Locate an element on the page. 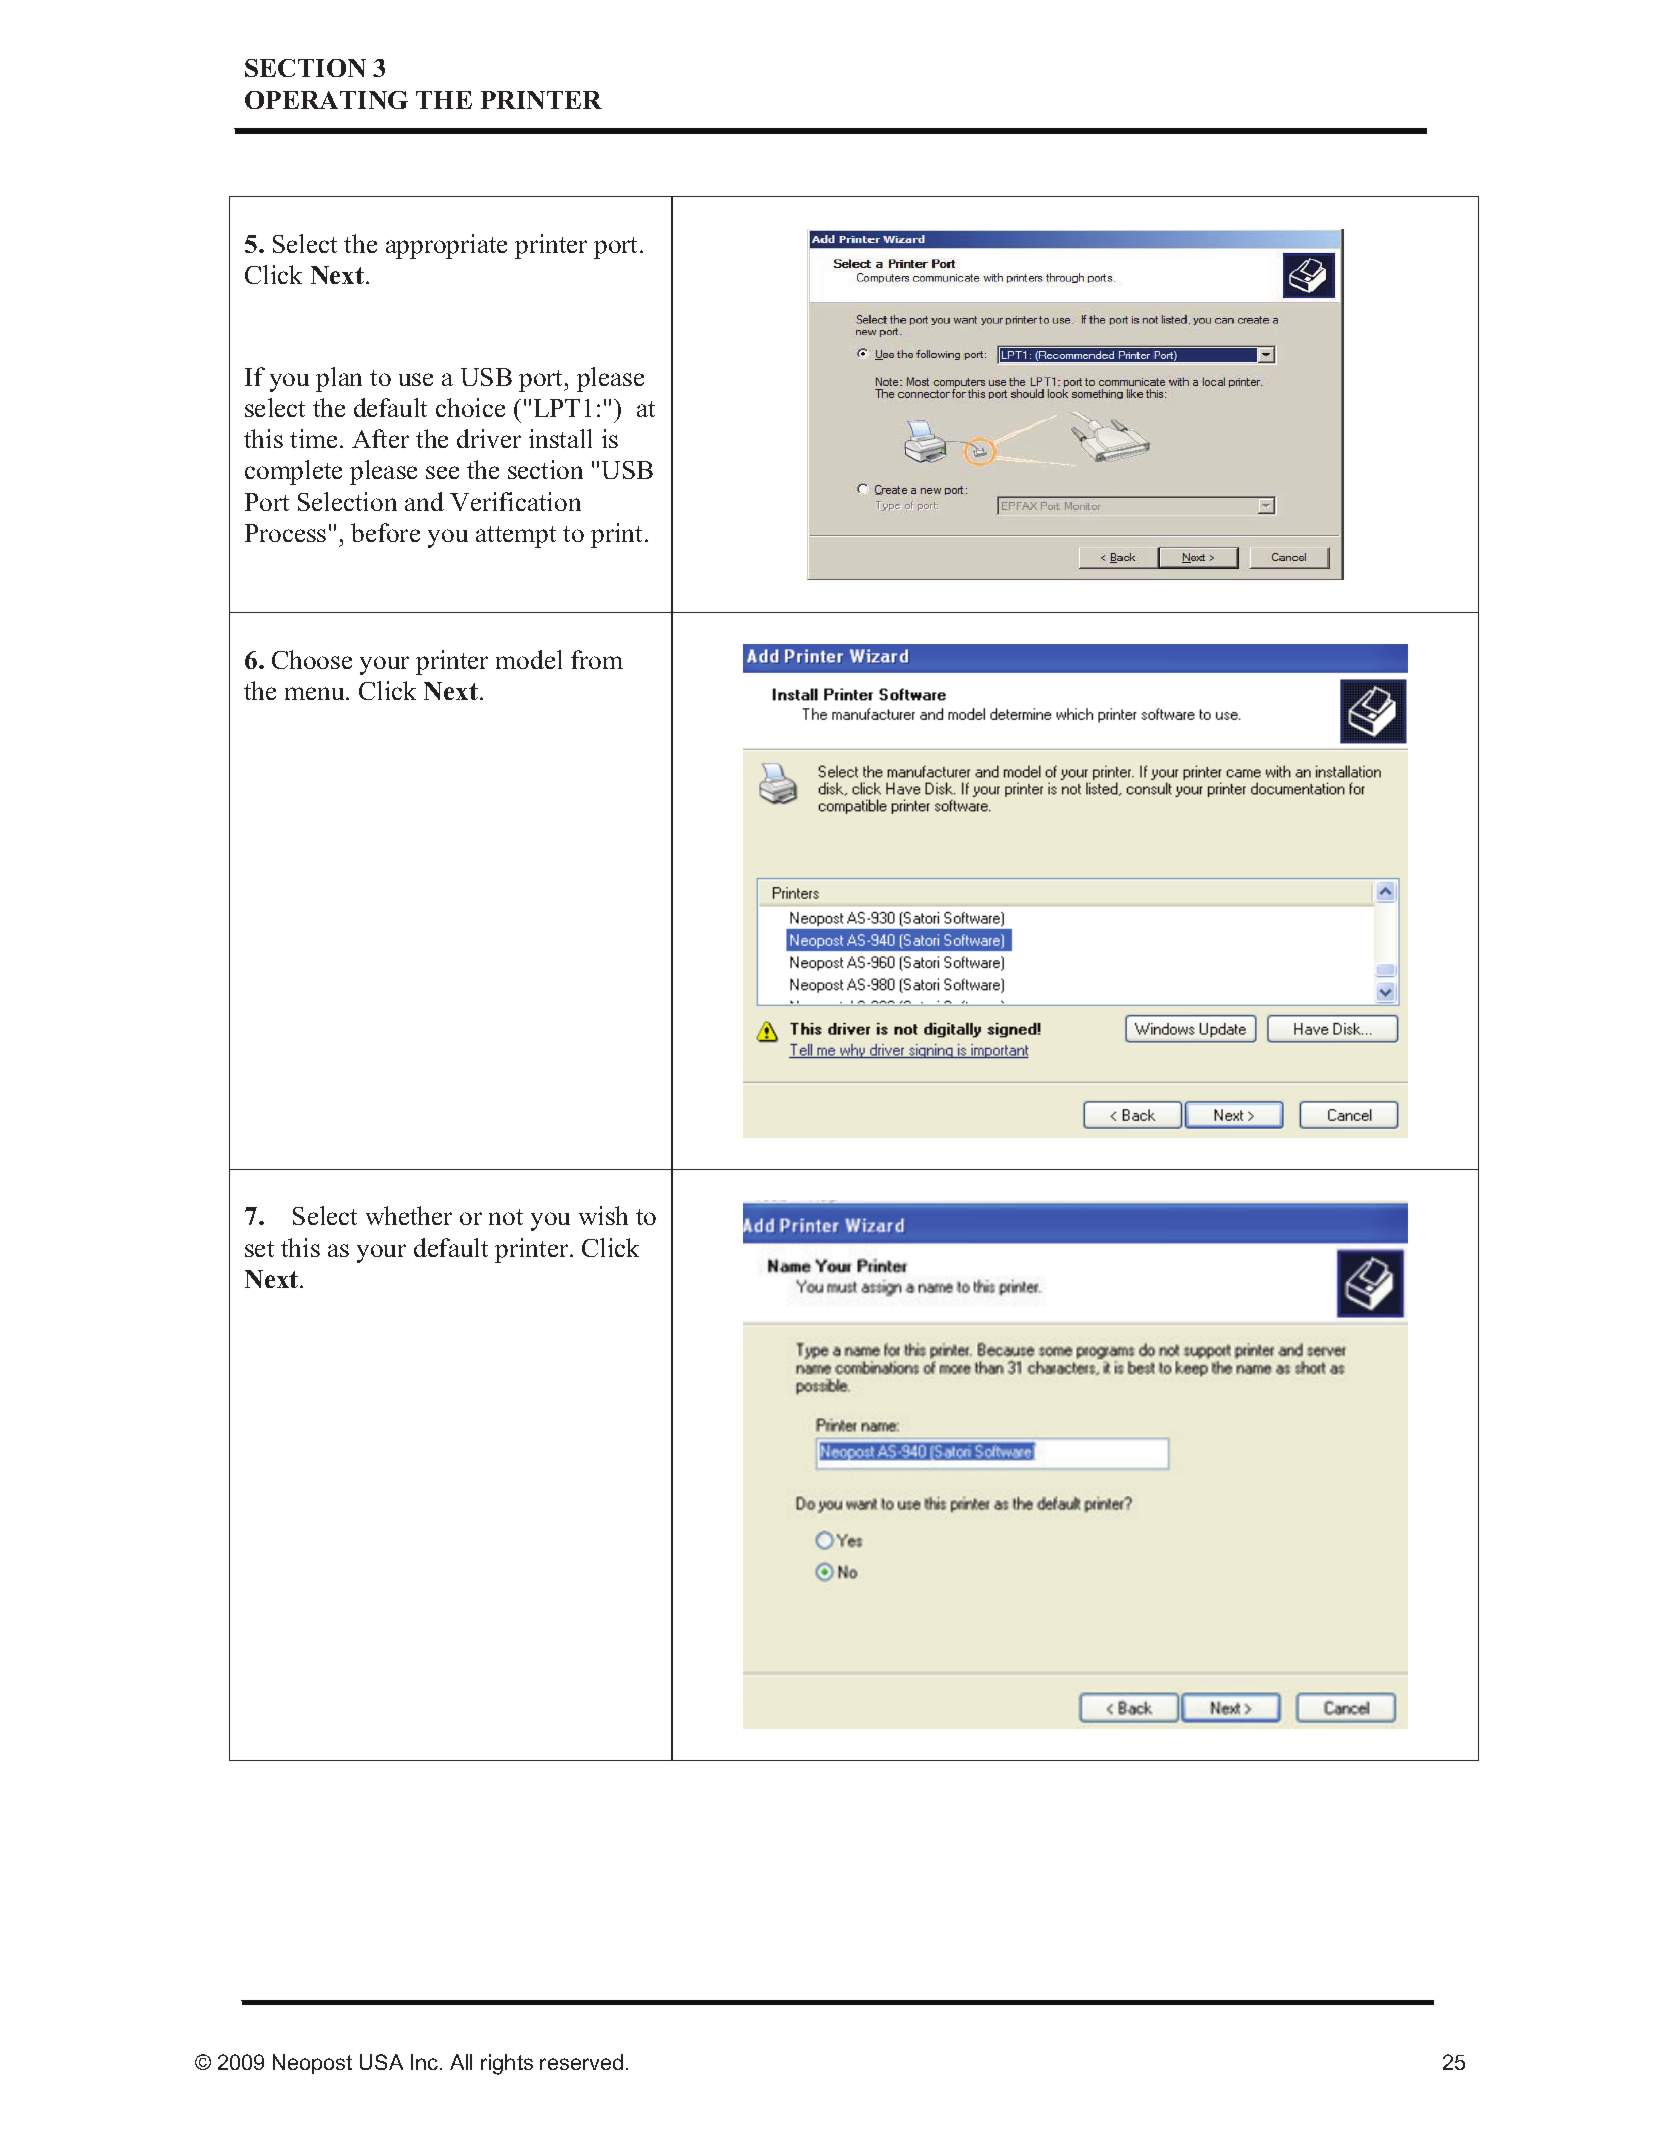  wish is located at coordinates (603, 1215).
